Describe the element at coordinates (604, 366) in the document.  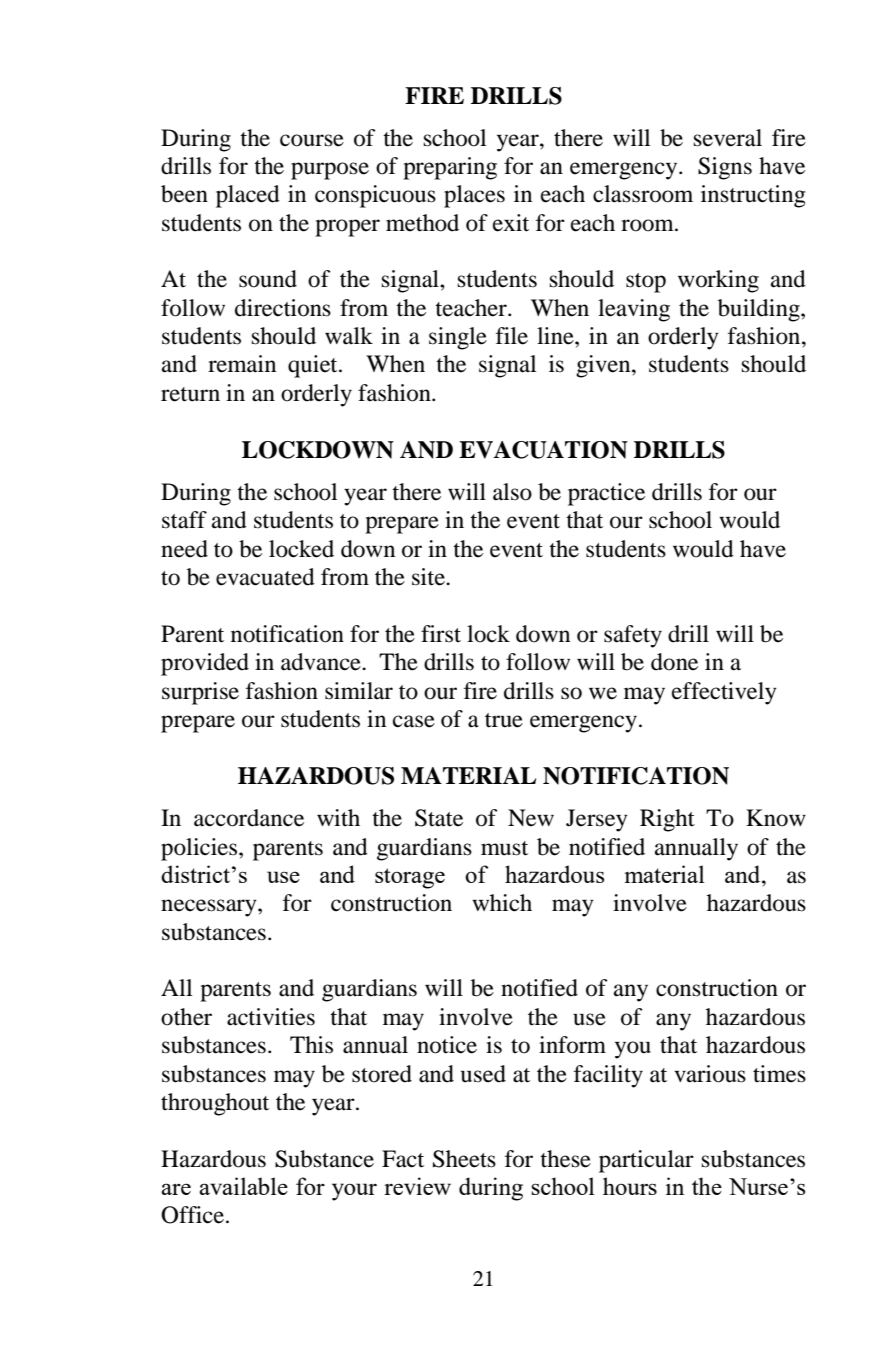
I see `given` at that location.
